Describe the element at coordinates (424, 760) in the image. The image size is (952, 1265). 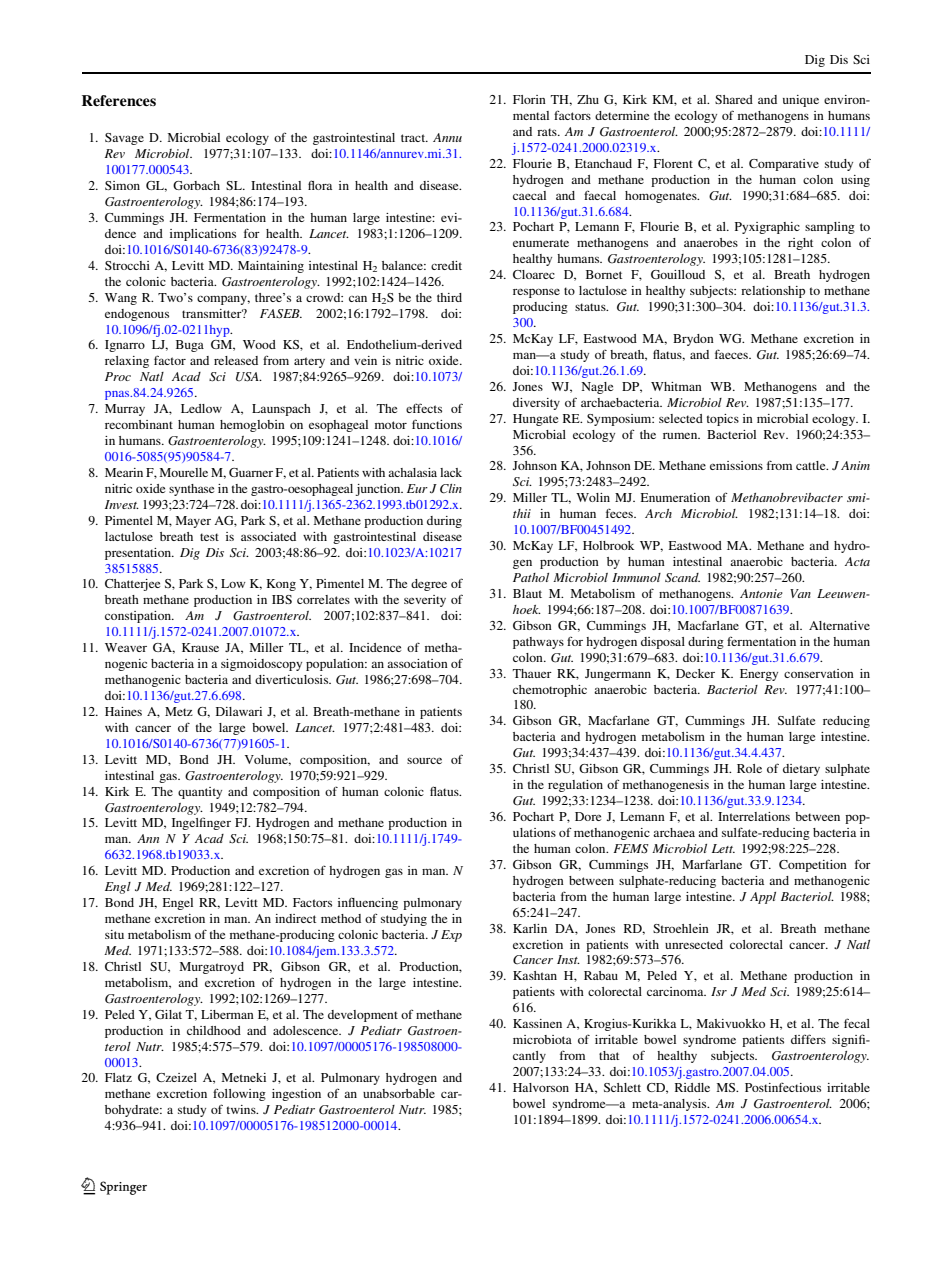
I see `source` at that location.
